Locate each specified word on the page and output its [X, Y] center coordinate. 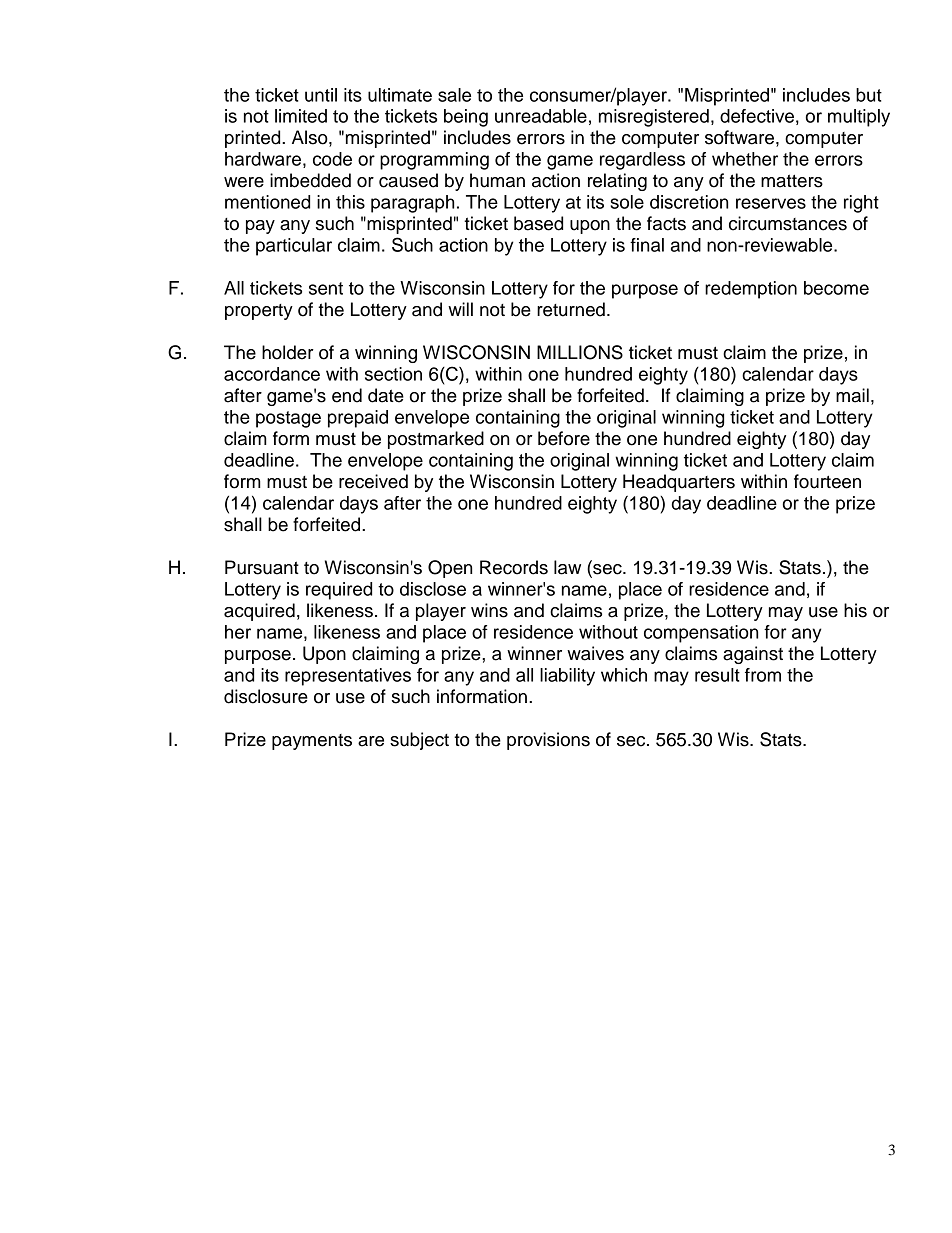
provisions [548, 741]
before [564, 438]
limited [301, 116]
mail [852, 395]
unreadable [541, 116]
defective [757, 116]
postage [288, 419]
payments [312, 742]
